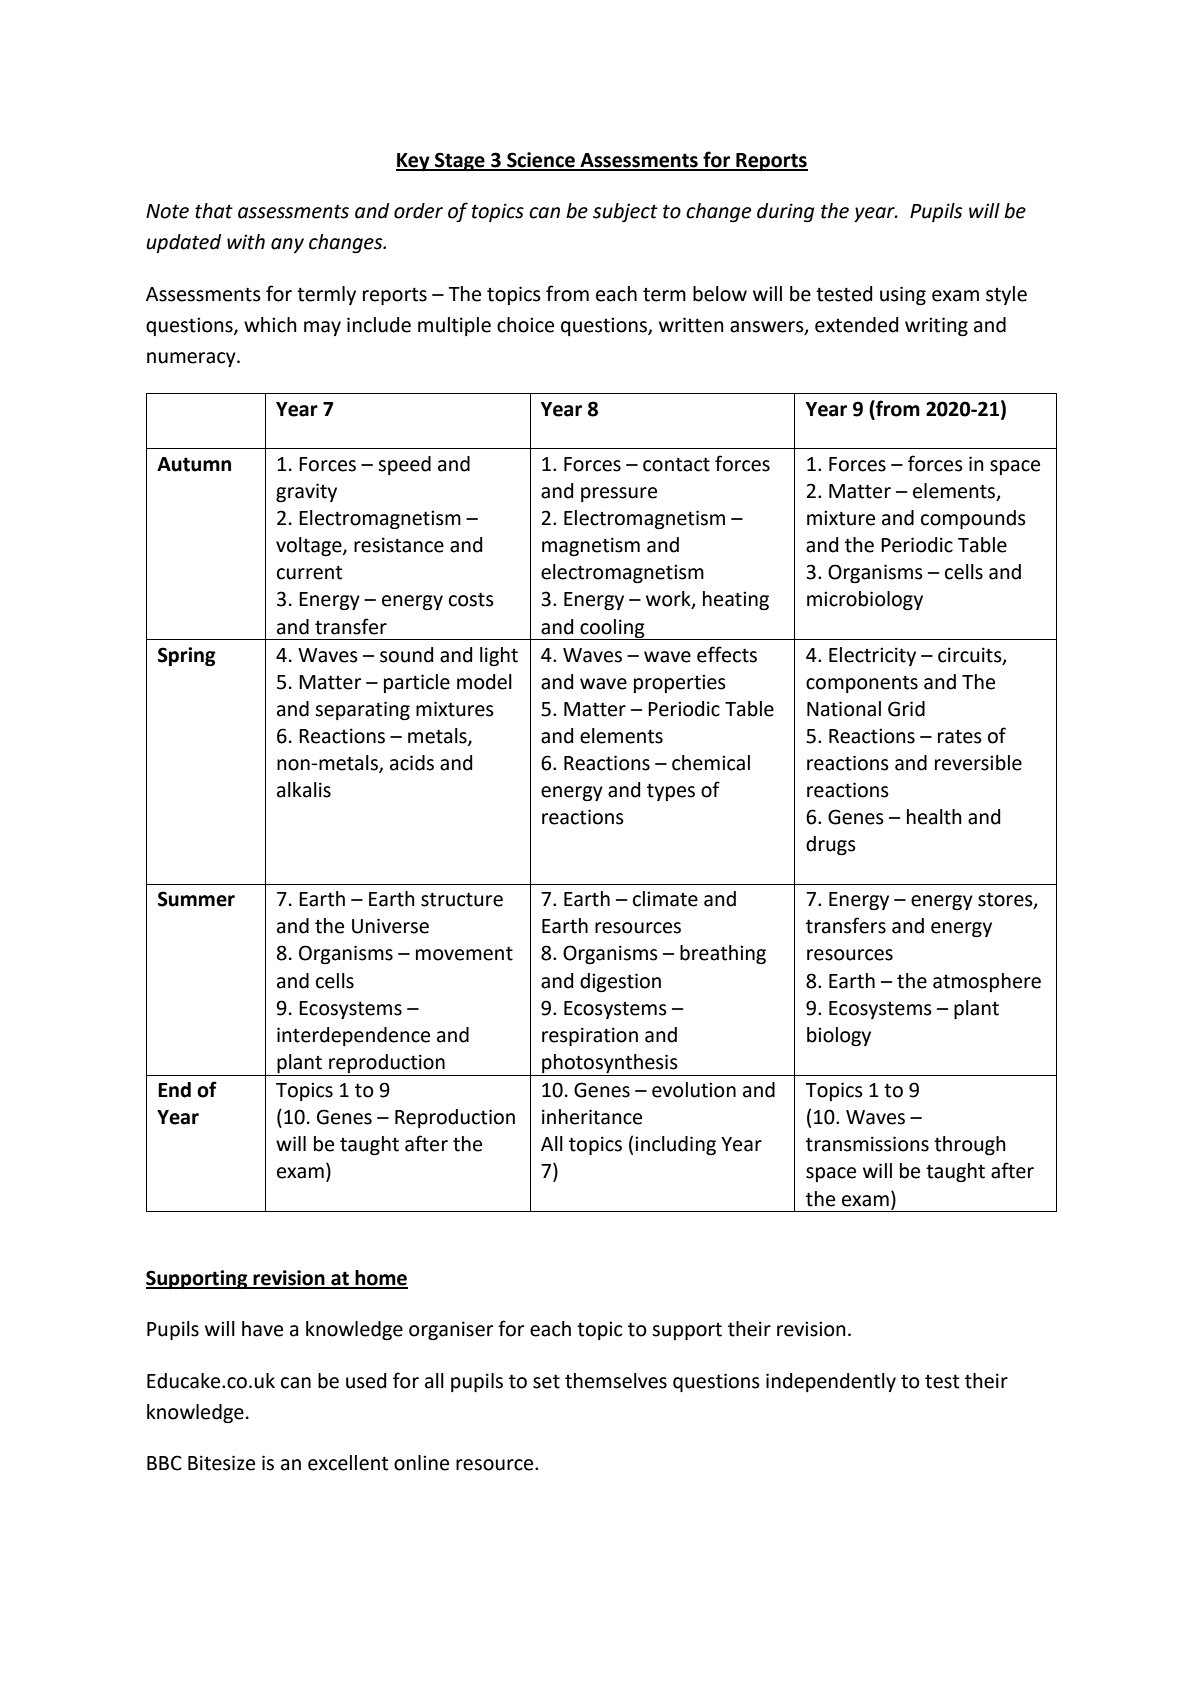  What do you see at coordinates (348, 1463) in the image?
I see `excellent` at bounding box center [348, 1463].
